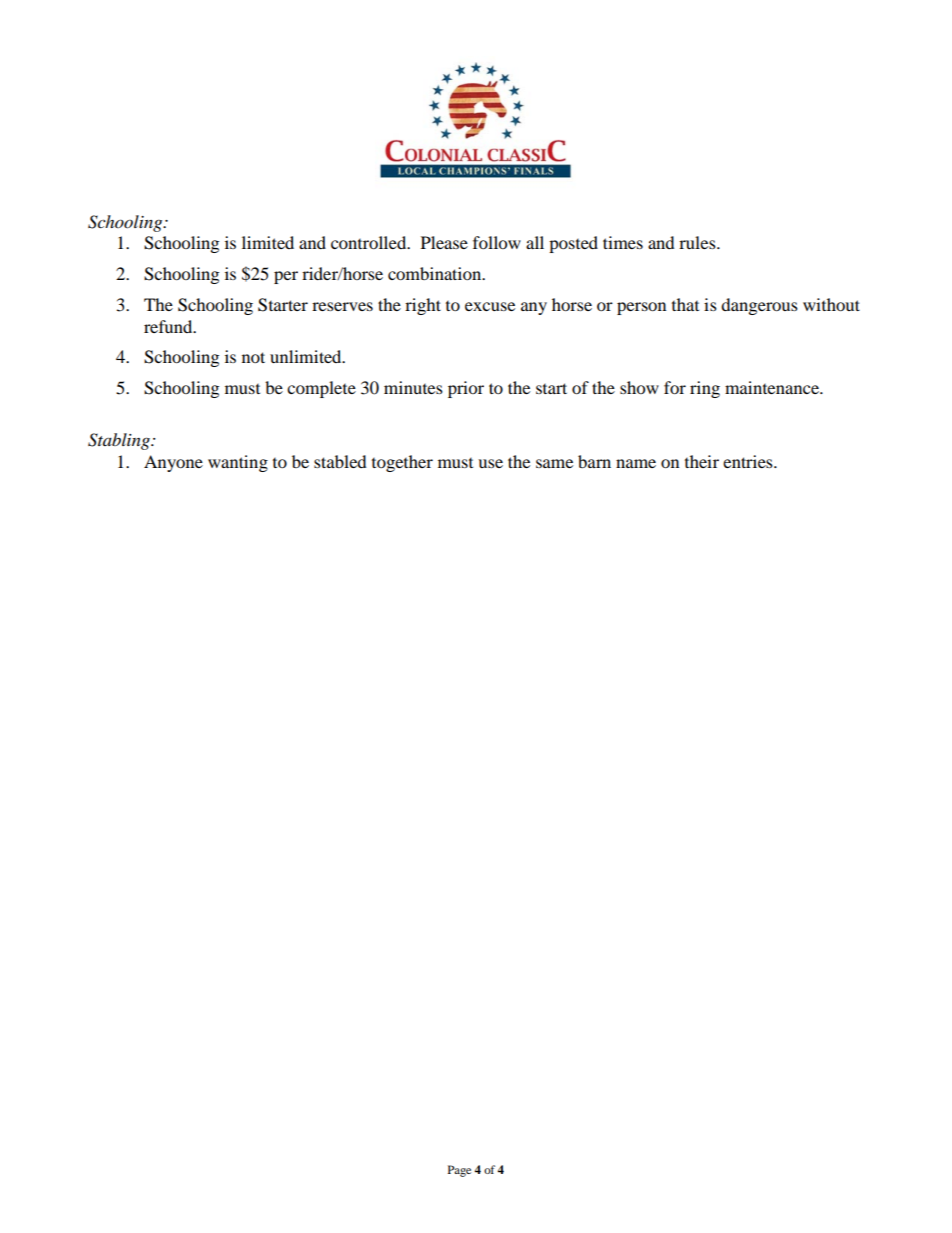  Describe the element at coordinates (554, 463) in the screenshot. I see `same` at that location.
